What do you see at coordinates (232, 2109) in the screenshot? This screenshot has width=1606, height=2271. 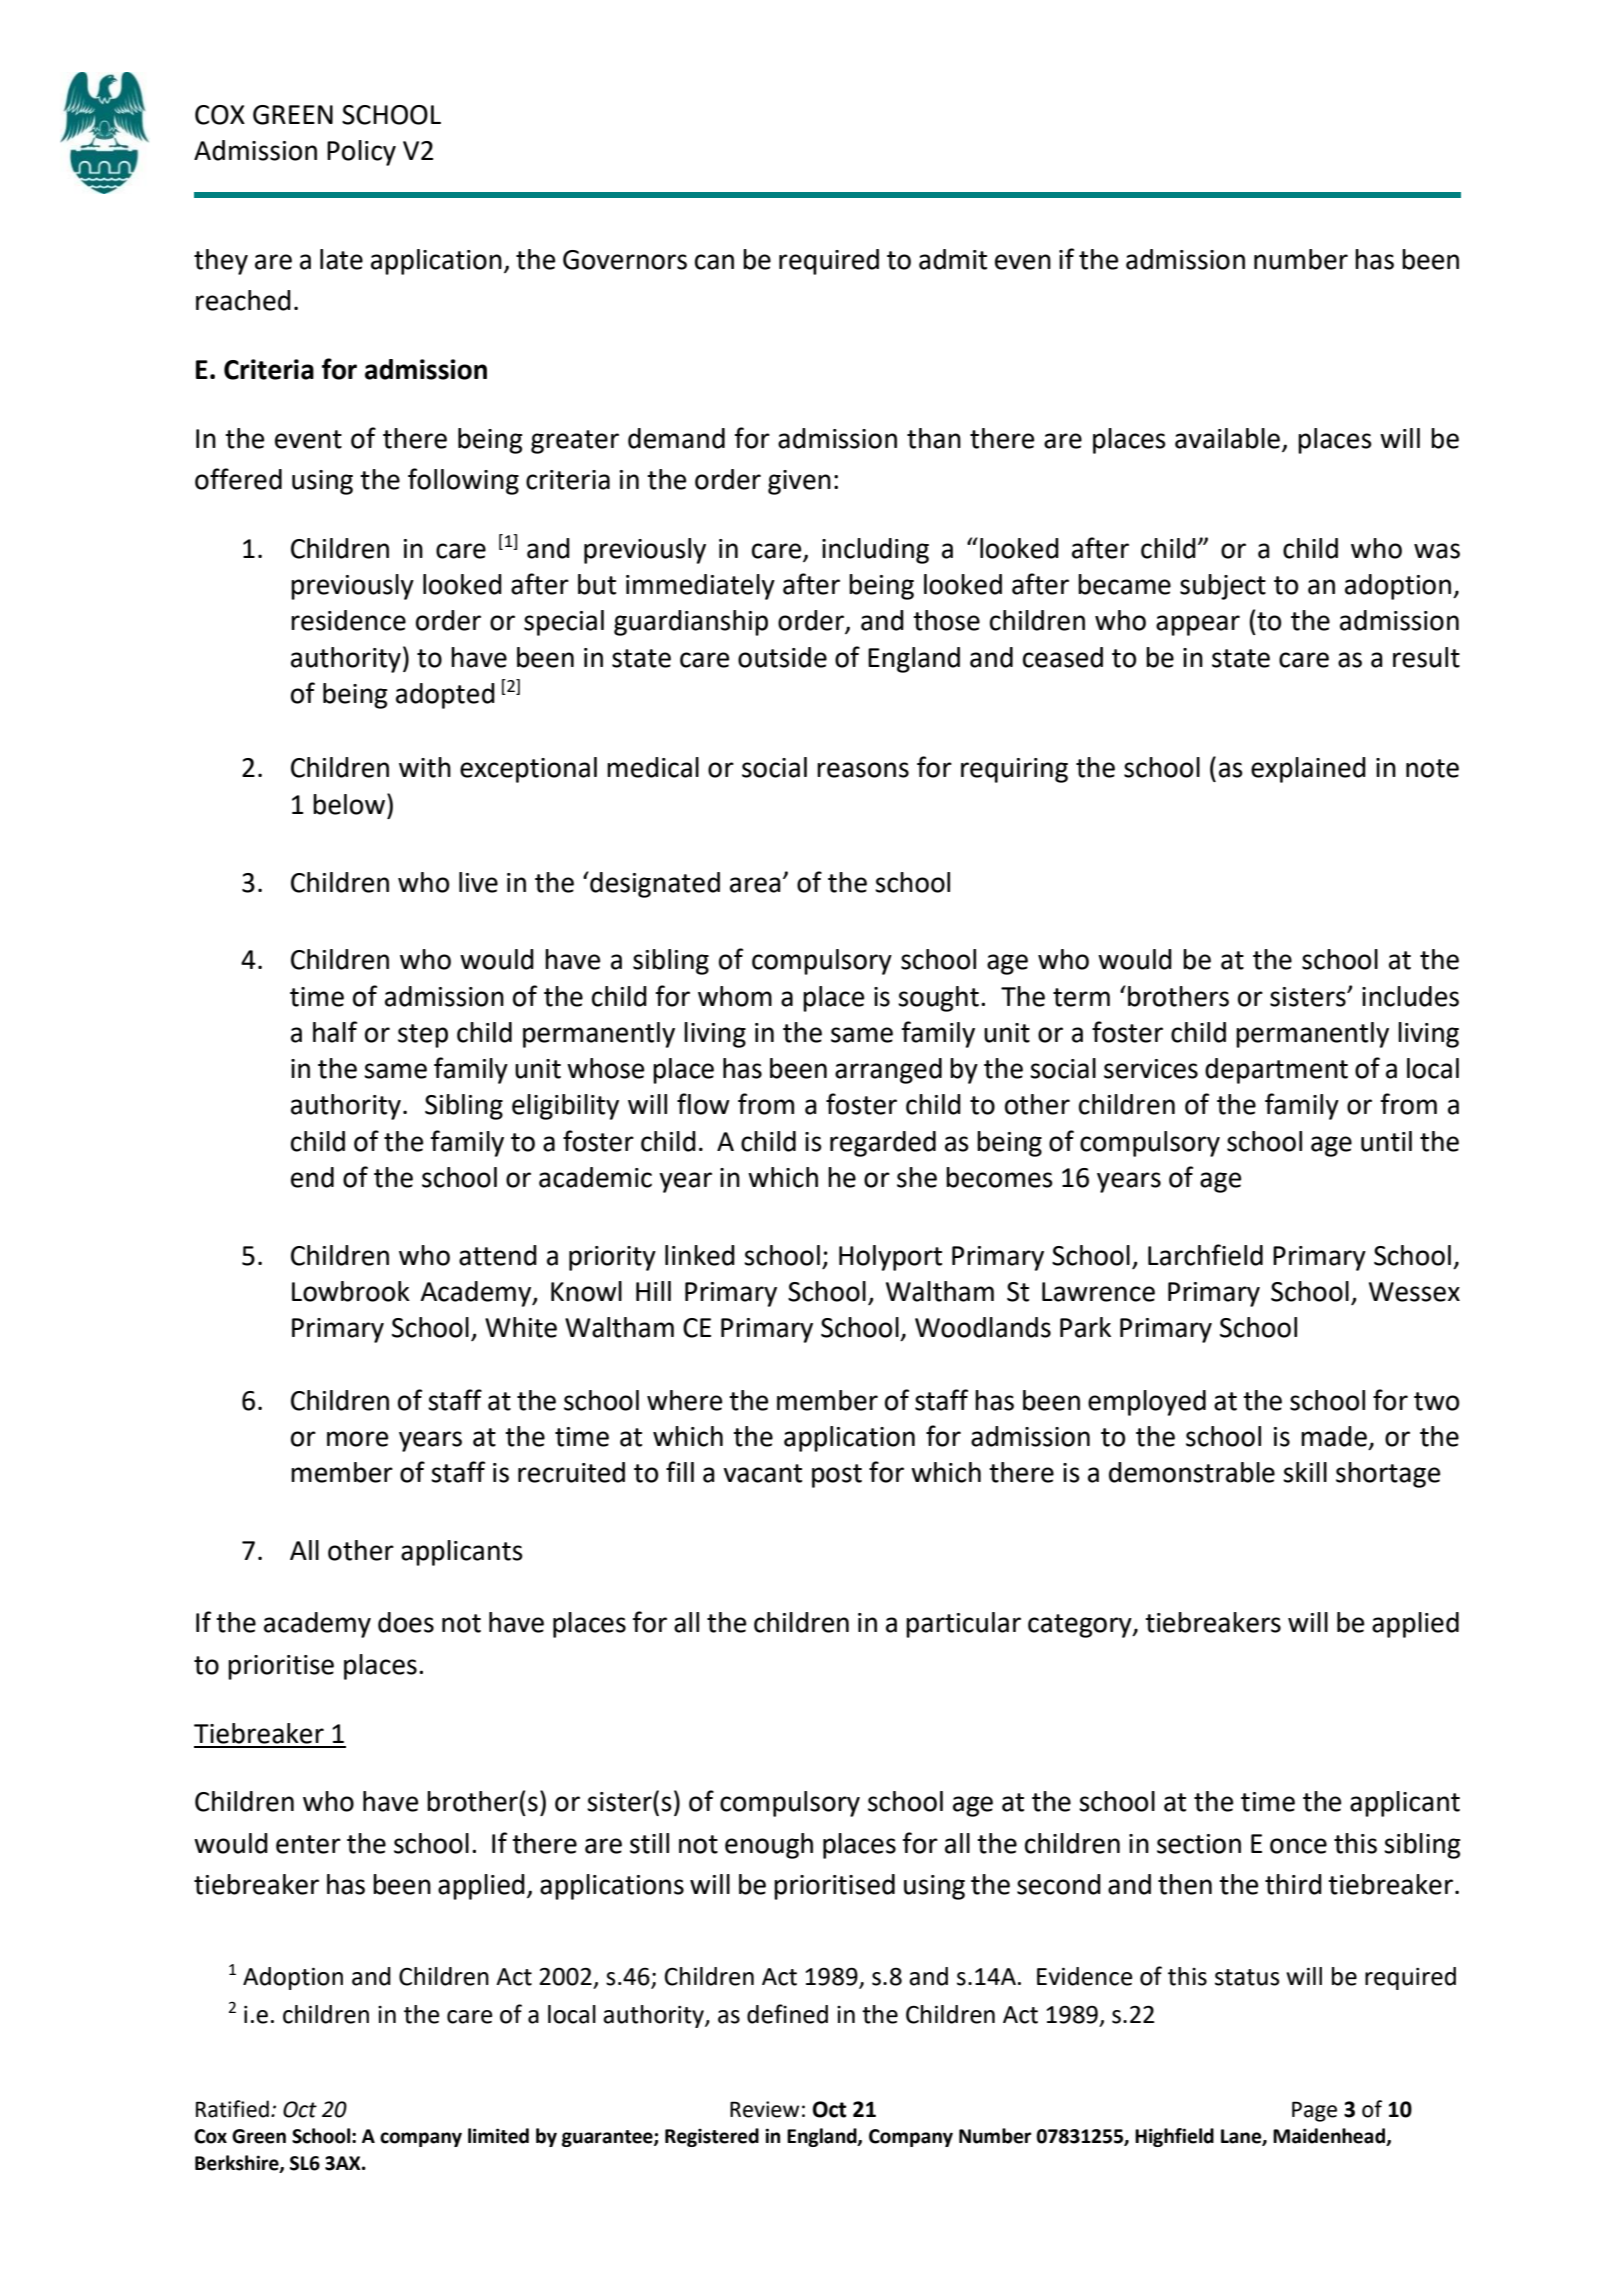 I see `Ratified` at bounding box center [232, 2109].
